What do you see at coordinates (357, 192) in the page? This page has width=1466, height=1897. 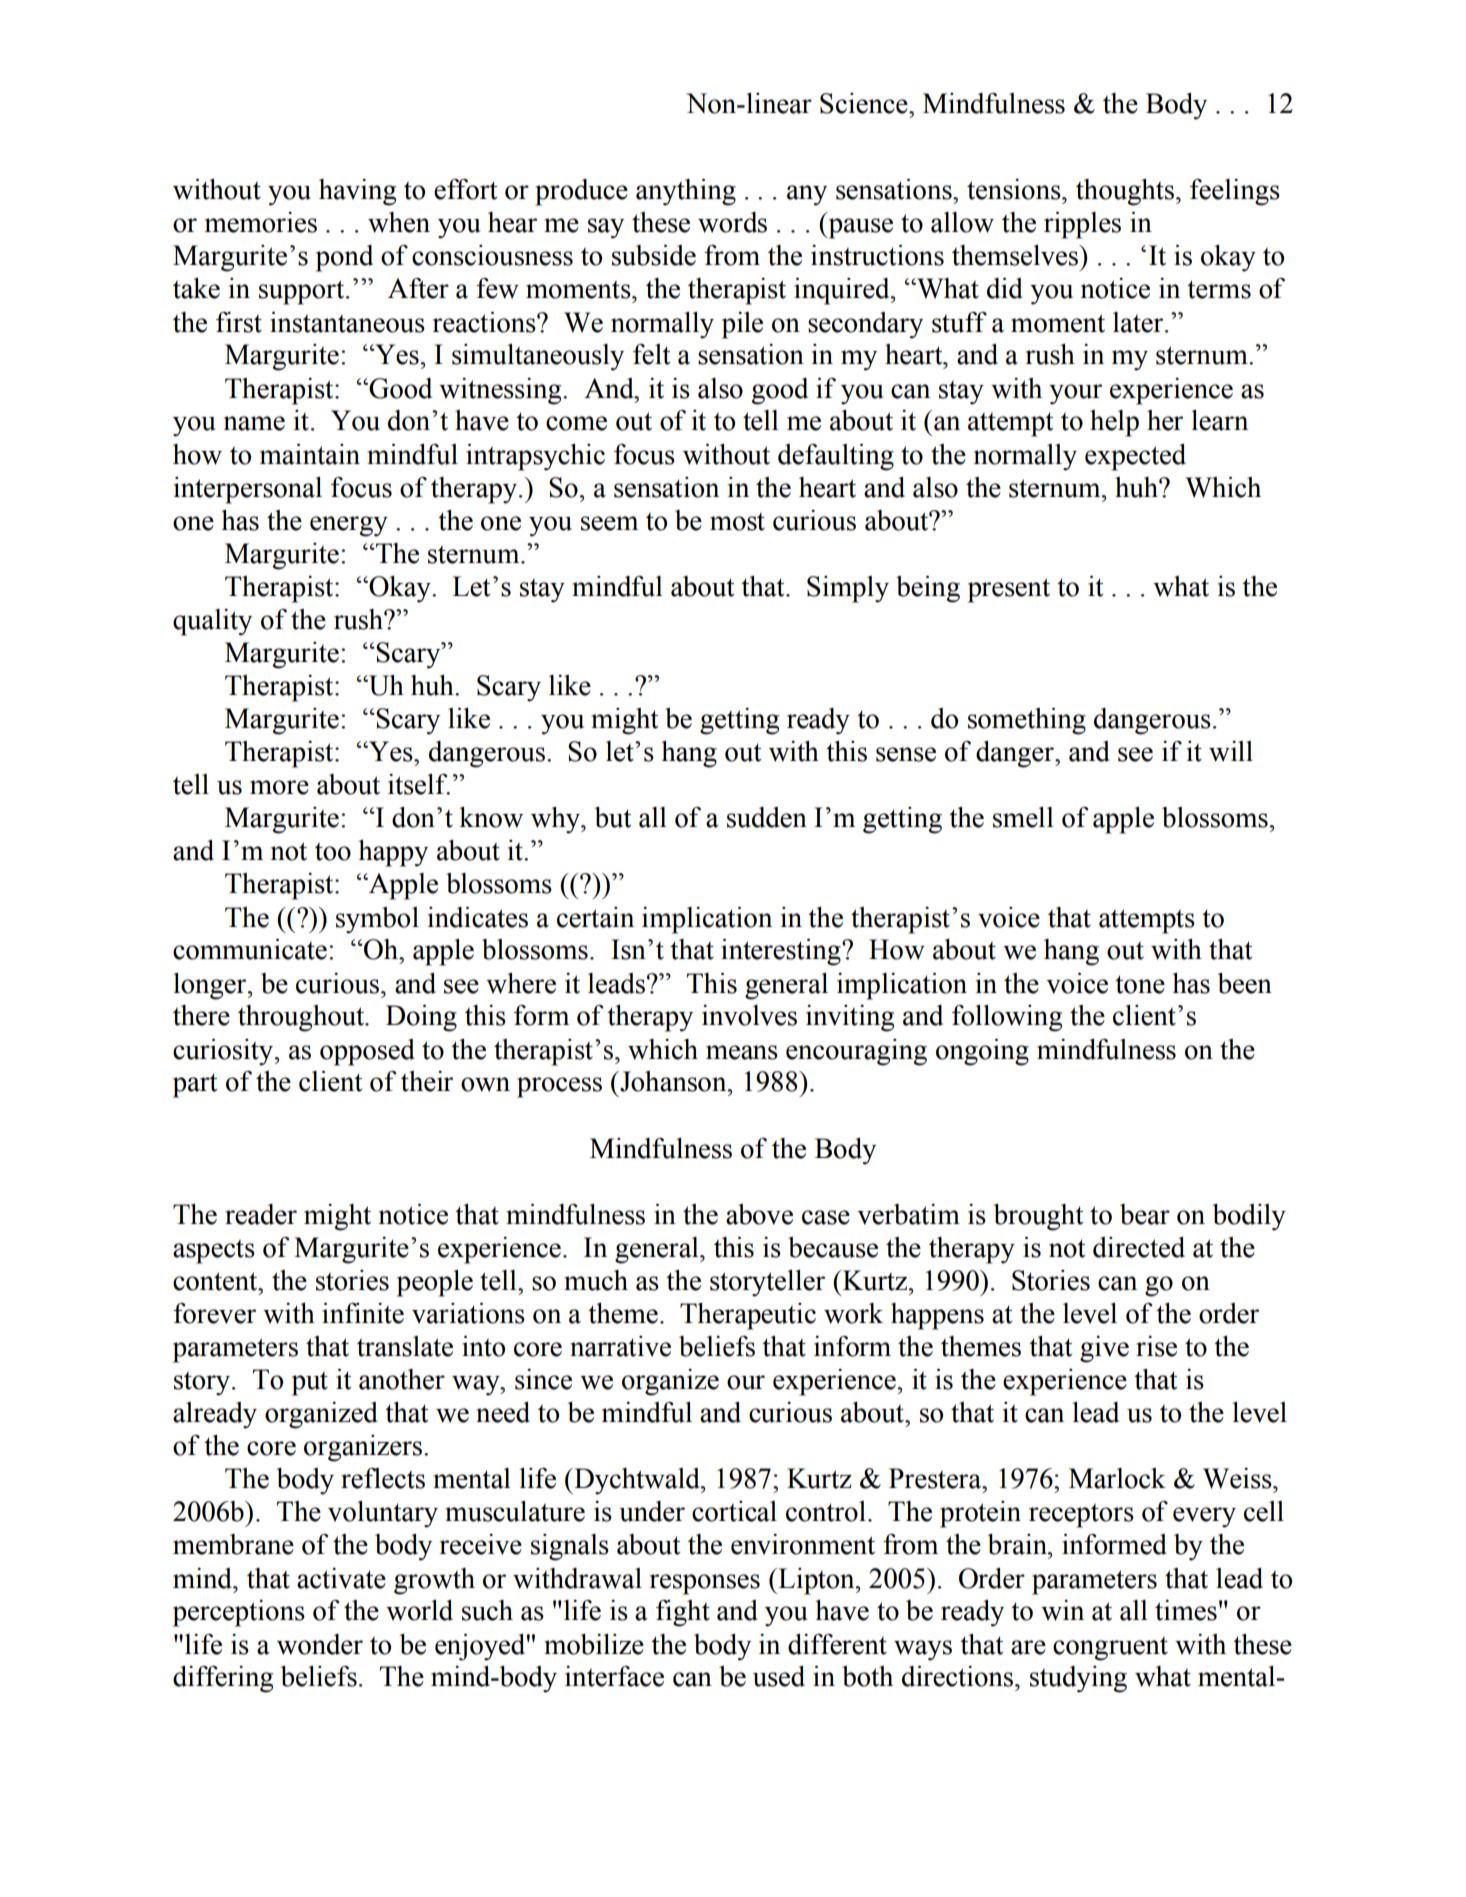 I see `having` at bounding box center [357, 192].
